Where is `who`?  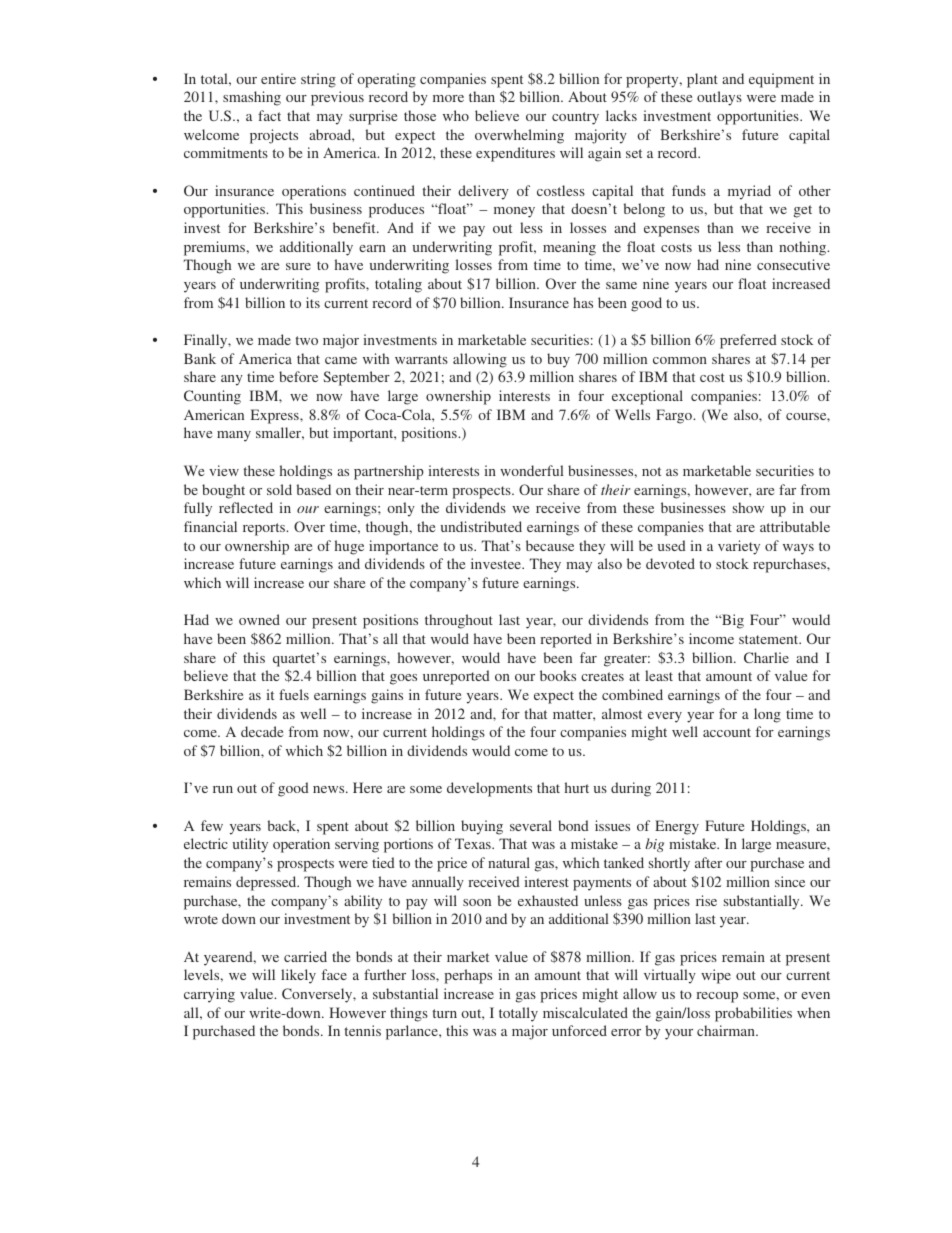 who is located at coordinates (456, 115).
